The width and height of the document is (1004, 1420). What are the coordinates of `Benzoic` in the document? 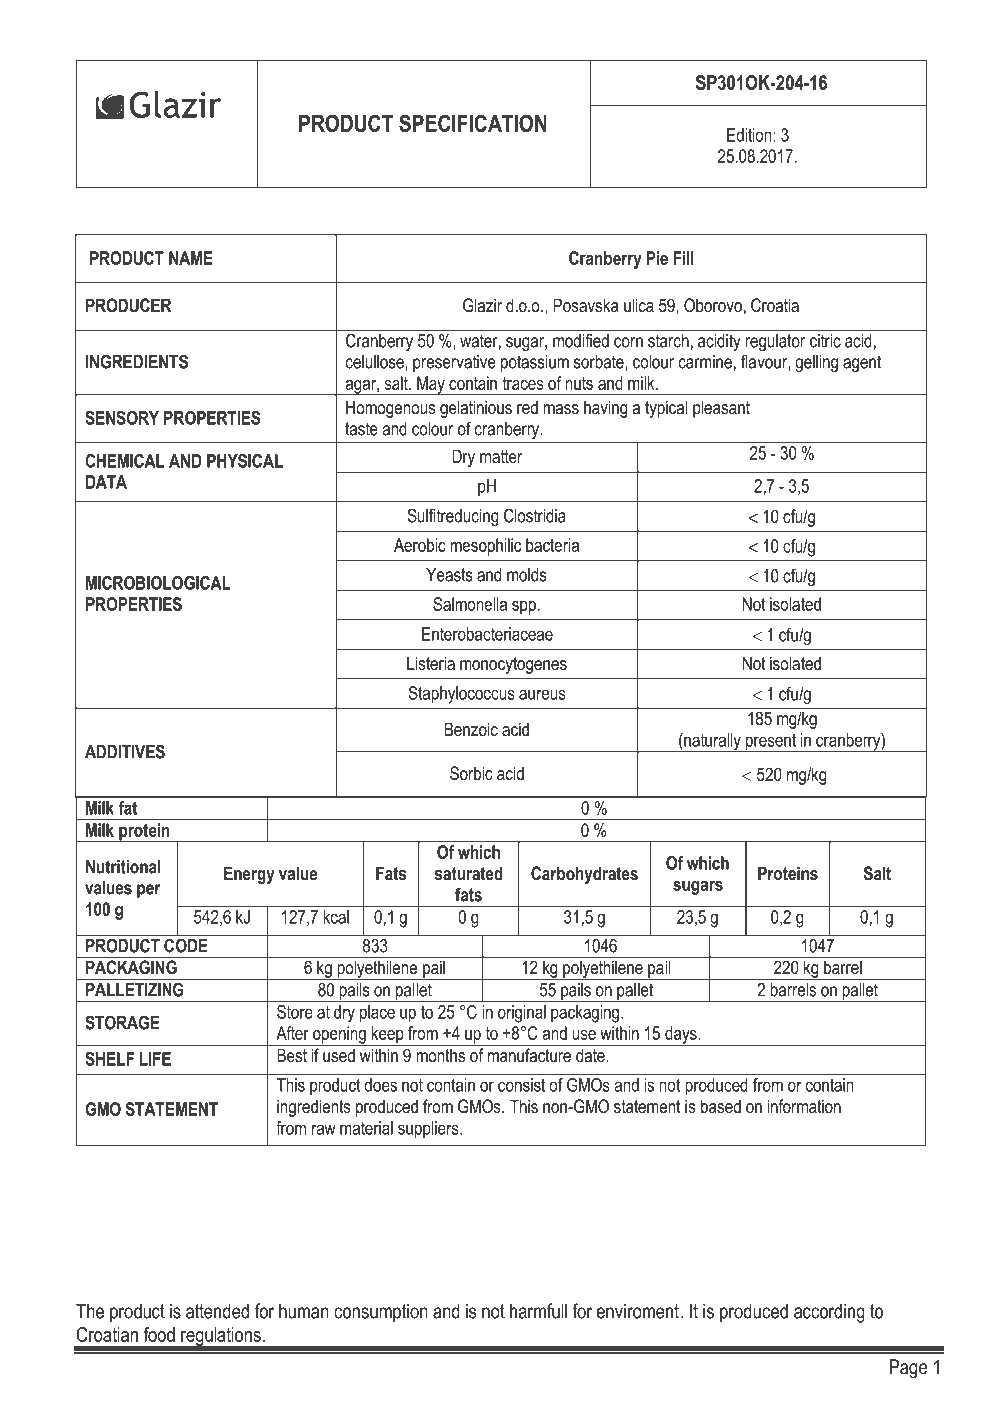 It's located at (471, 729).
